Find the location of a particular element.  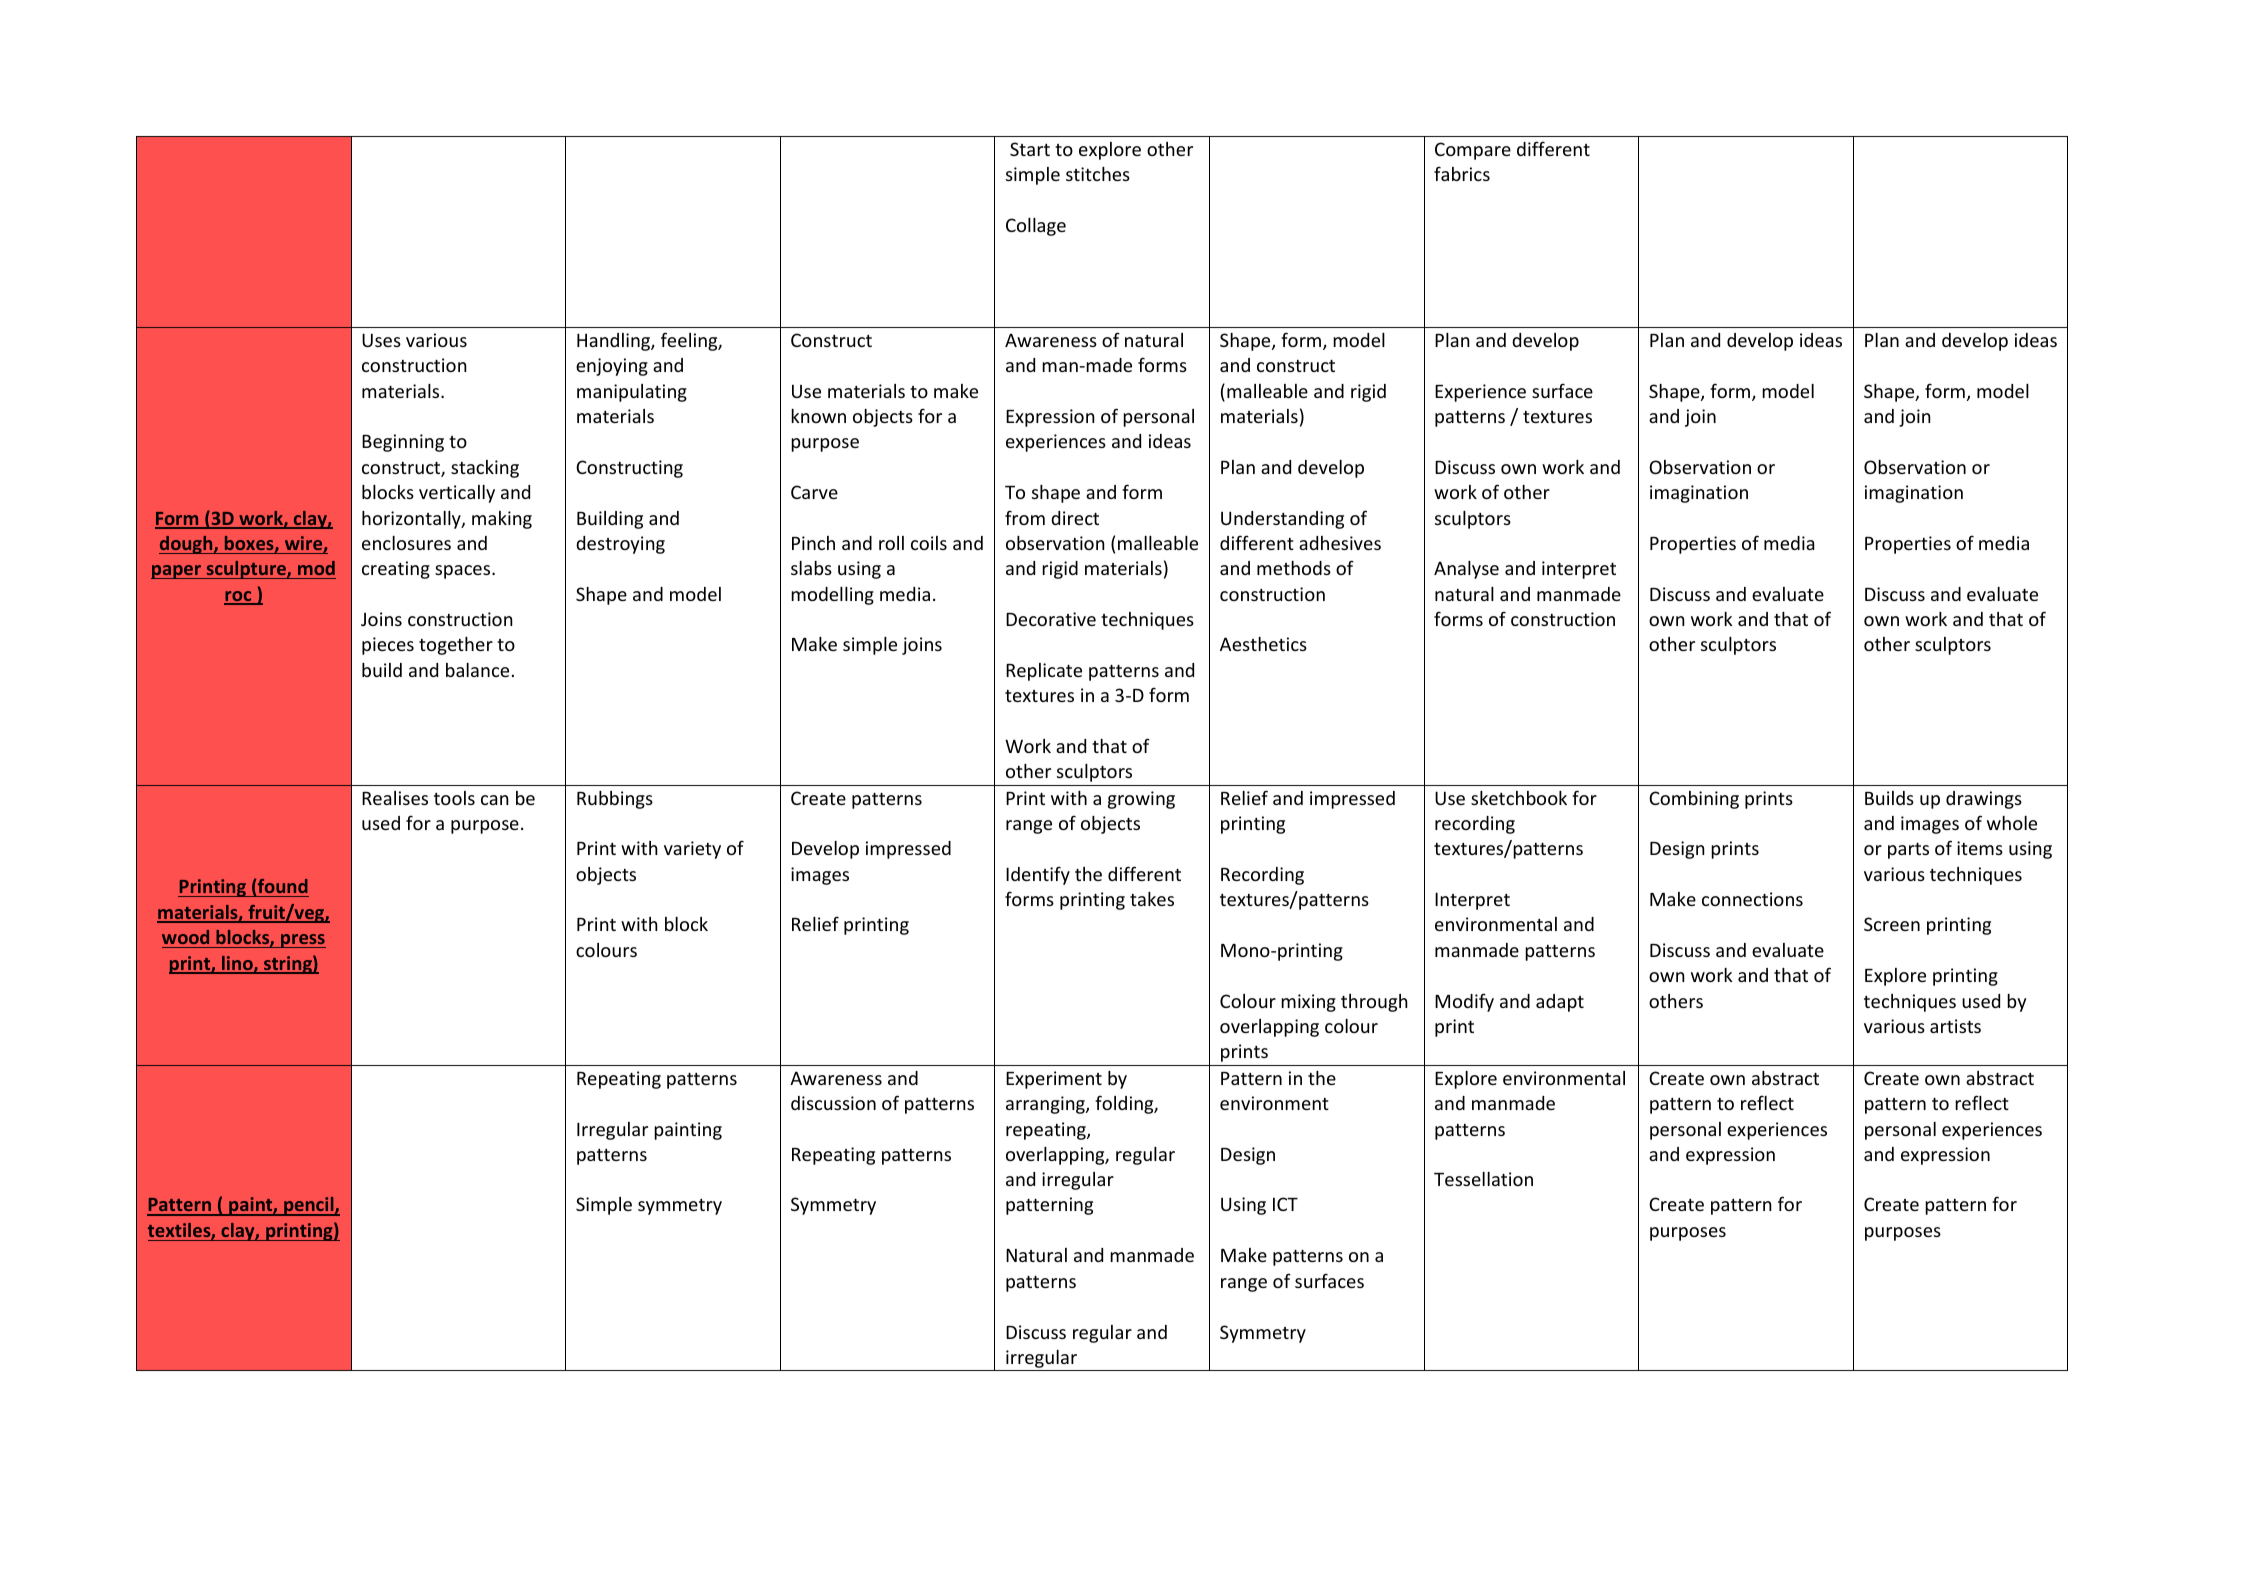

balance is located at coordinates (477, 670).
